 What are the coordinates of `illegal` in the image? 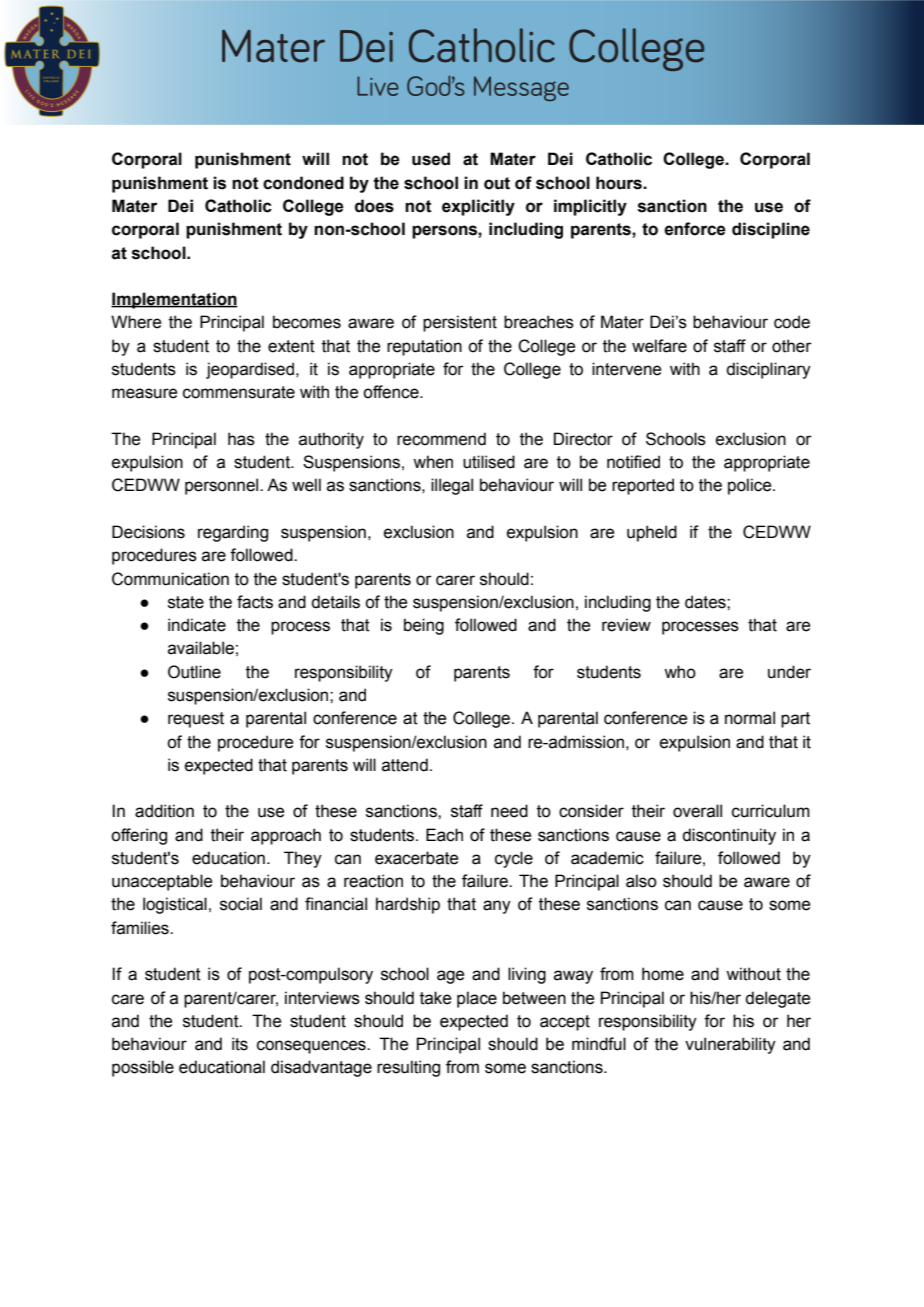 It's located at (452, 486).
